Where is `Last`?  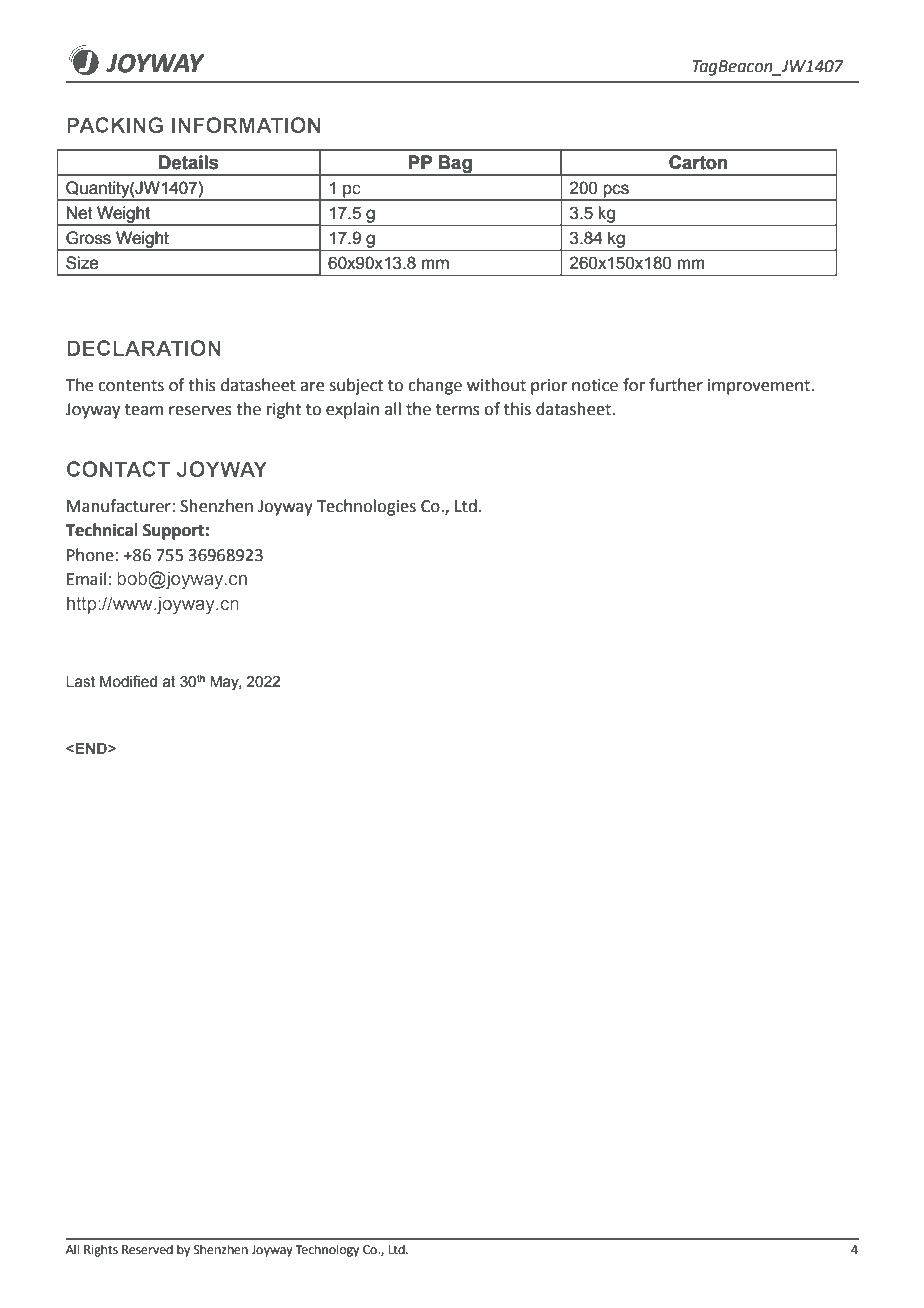
Last is located at coordinates (80, 682).
